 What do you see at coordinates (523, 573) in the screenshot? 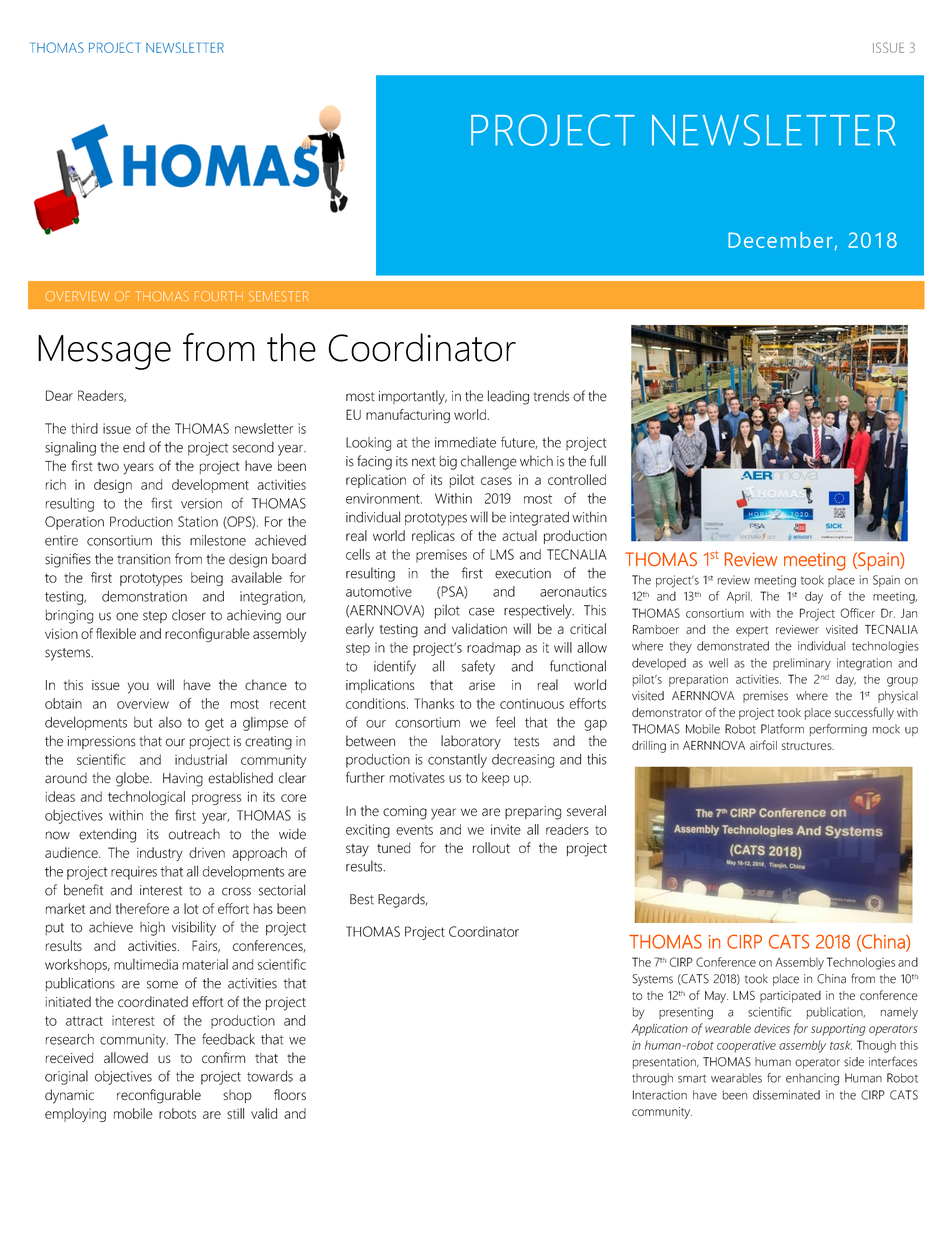
I see `execution` at bounding box center [523, 573].
